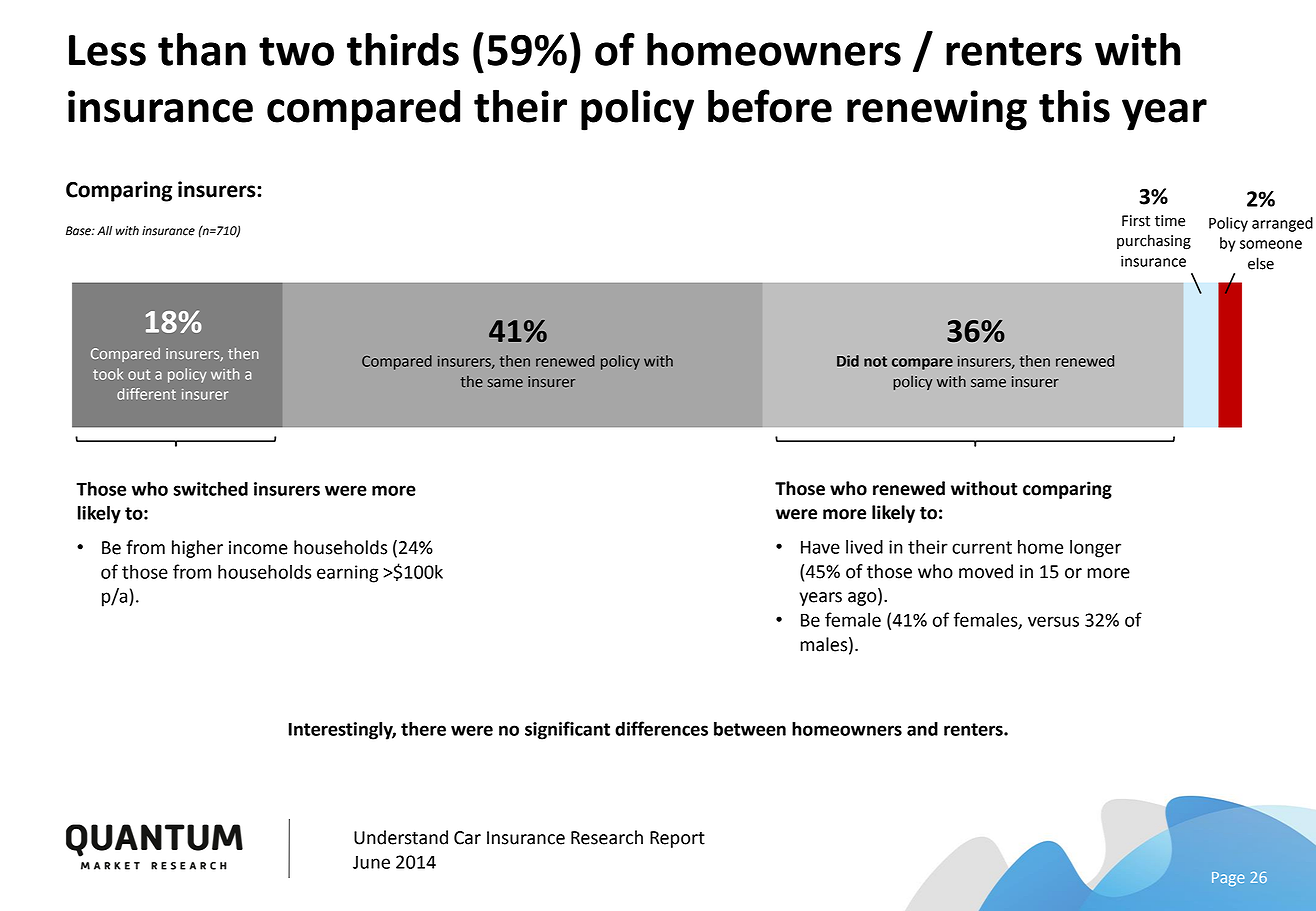 The height and width of the image is (911, 1316). What do you see at coordinates (848, 361) in the image?
I see `Did` at bounding box center [848, 361].
